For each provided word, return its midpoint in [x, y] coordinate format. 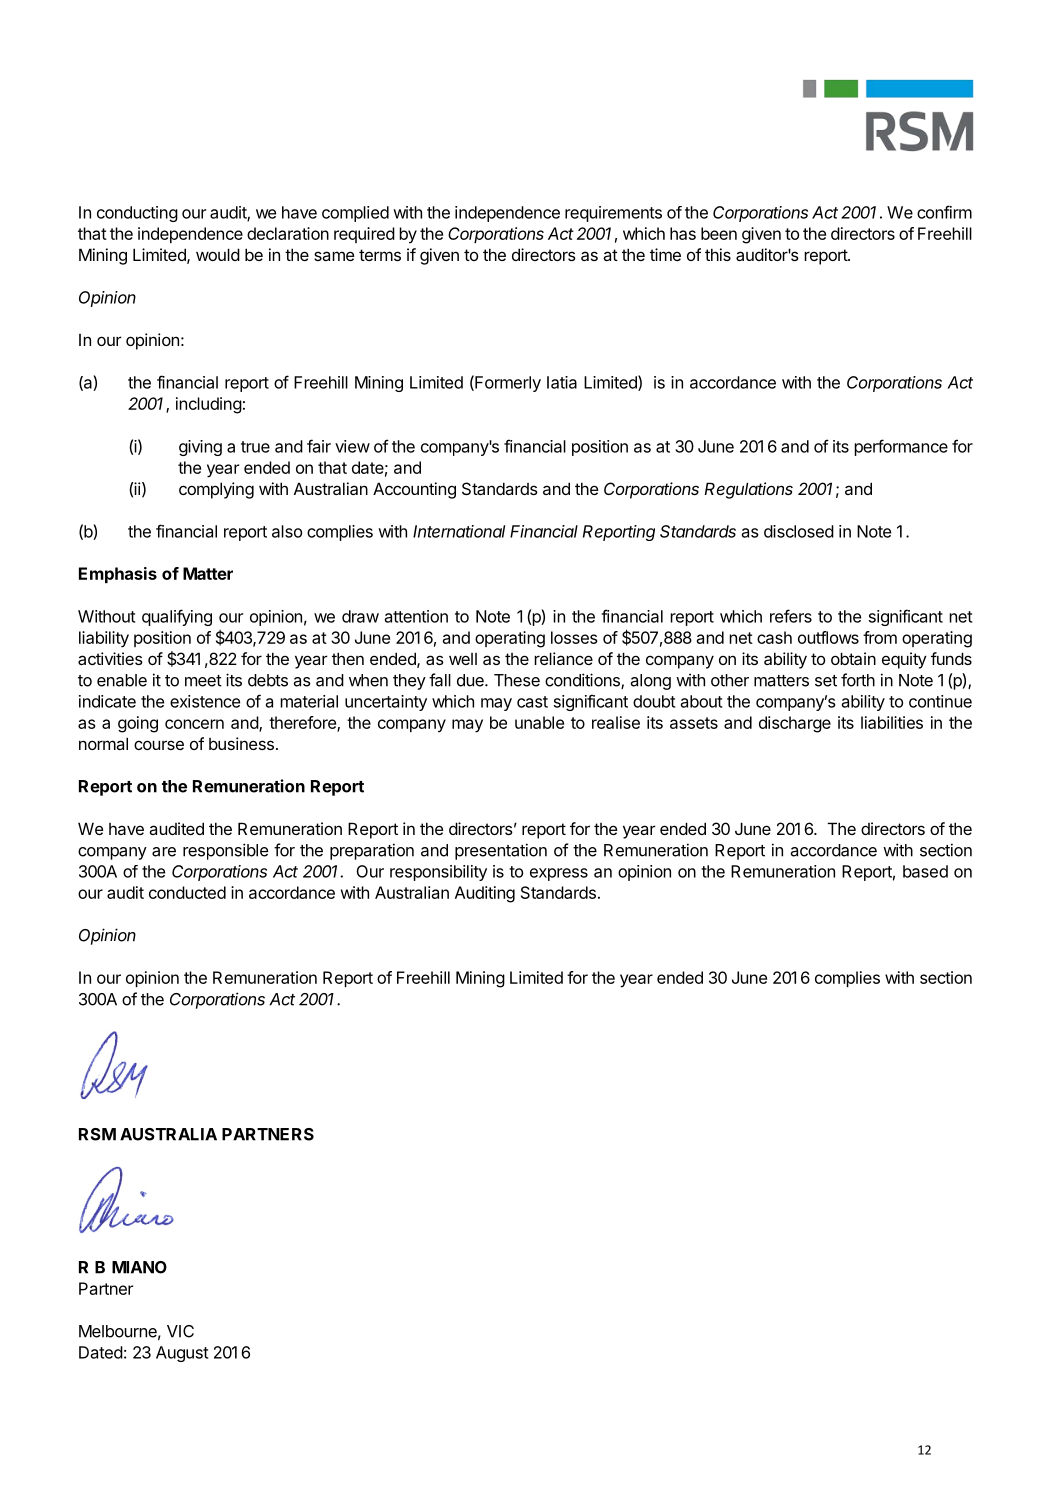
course [159, 745]
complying [216, 490]
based [925, 871]
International [459, 531]
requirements [613, 214]
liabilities [892, 722]
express [559, 874]
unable [539, 722]
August [182, 1354]
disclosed [799, 531]
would [218, 254]
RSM [97, 1134]
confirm [944, 212]
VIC [180, 1331]
